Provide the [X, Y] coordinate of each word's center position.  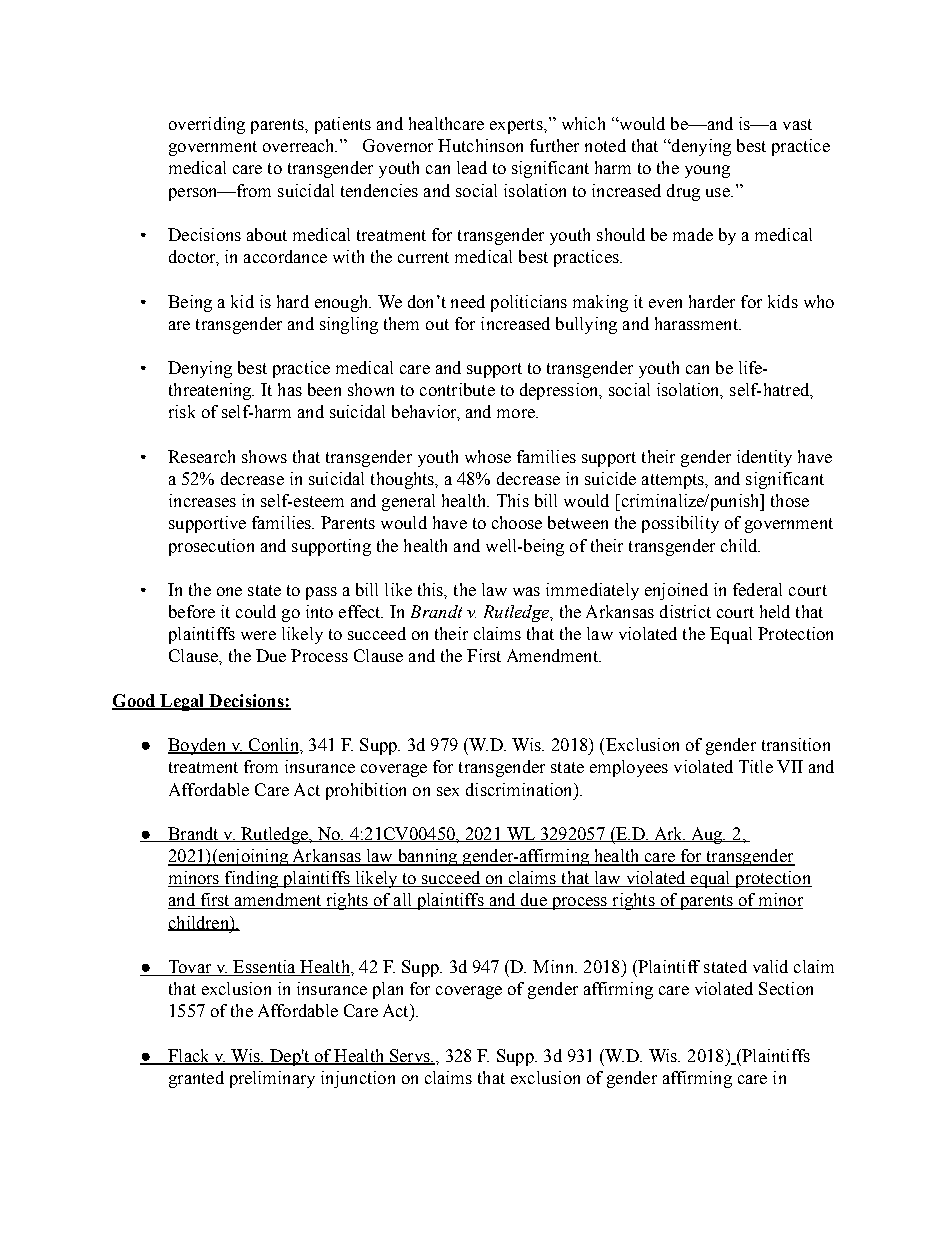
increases [202, 500]
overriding [207, 125]
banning [427, 857]
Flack [189, 1056]
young [707, 171]
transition [796, 744]
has [290, 389]
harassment [697, 323]
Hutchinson [480, 145]
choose [517, 522]
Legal [182, 702]
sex [448, 791]
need [468, 301]
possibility [680, 524]
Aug [707, 835]
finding [252, 879]
